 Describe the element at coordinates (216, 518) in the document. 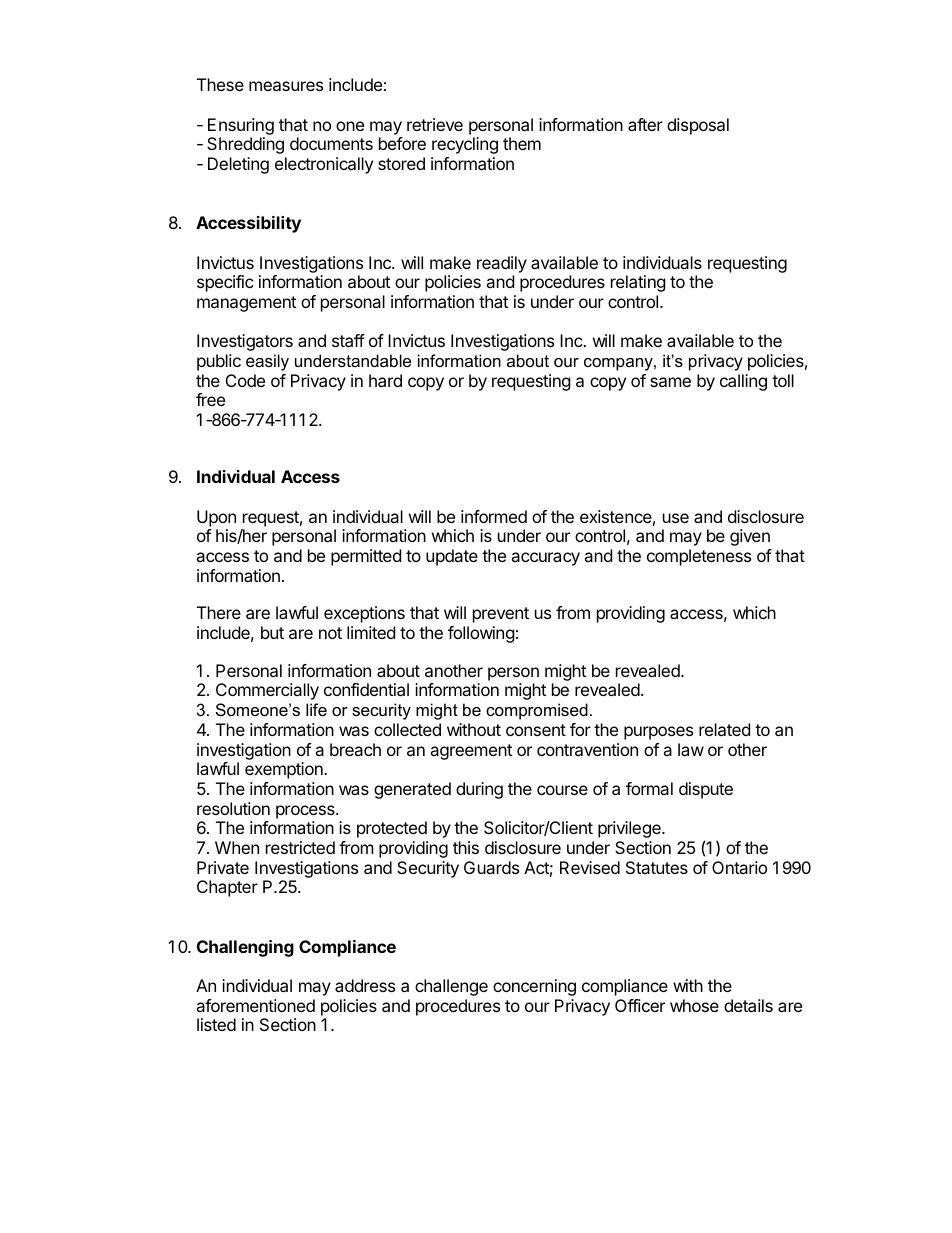

I see `Upon` at that location.
